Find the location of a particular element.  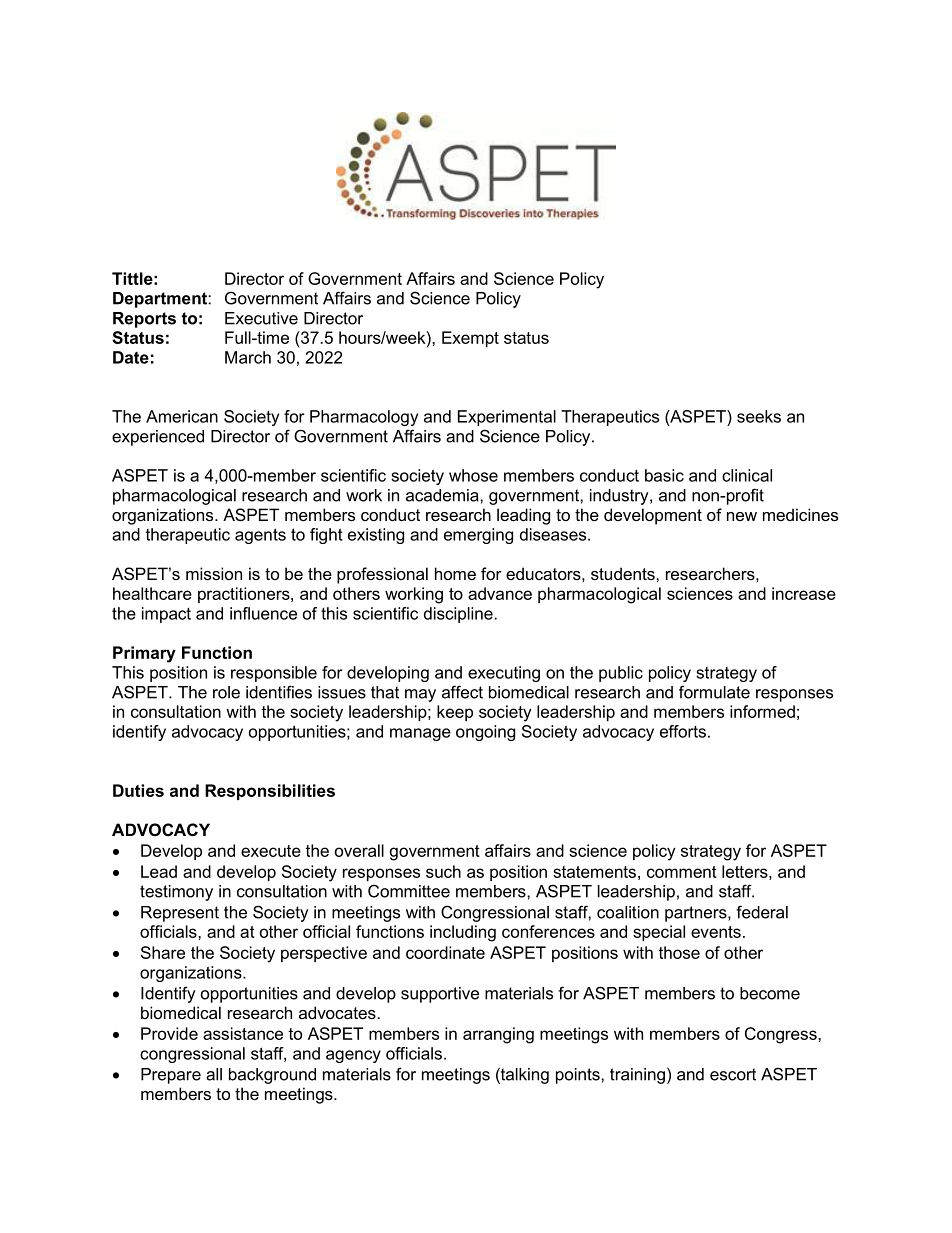

affect is located at coordinates (462, 692).
